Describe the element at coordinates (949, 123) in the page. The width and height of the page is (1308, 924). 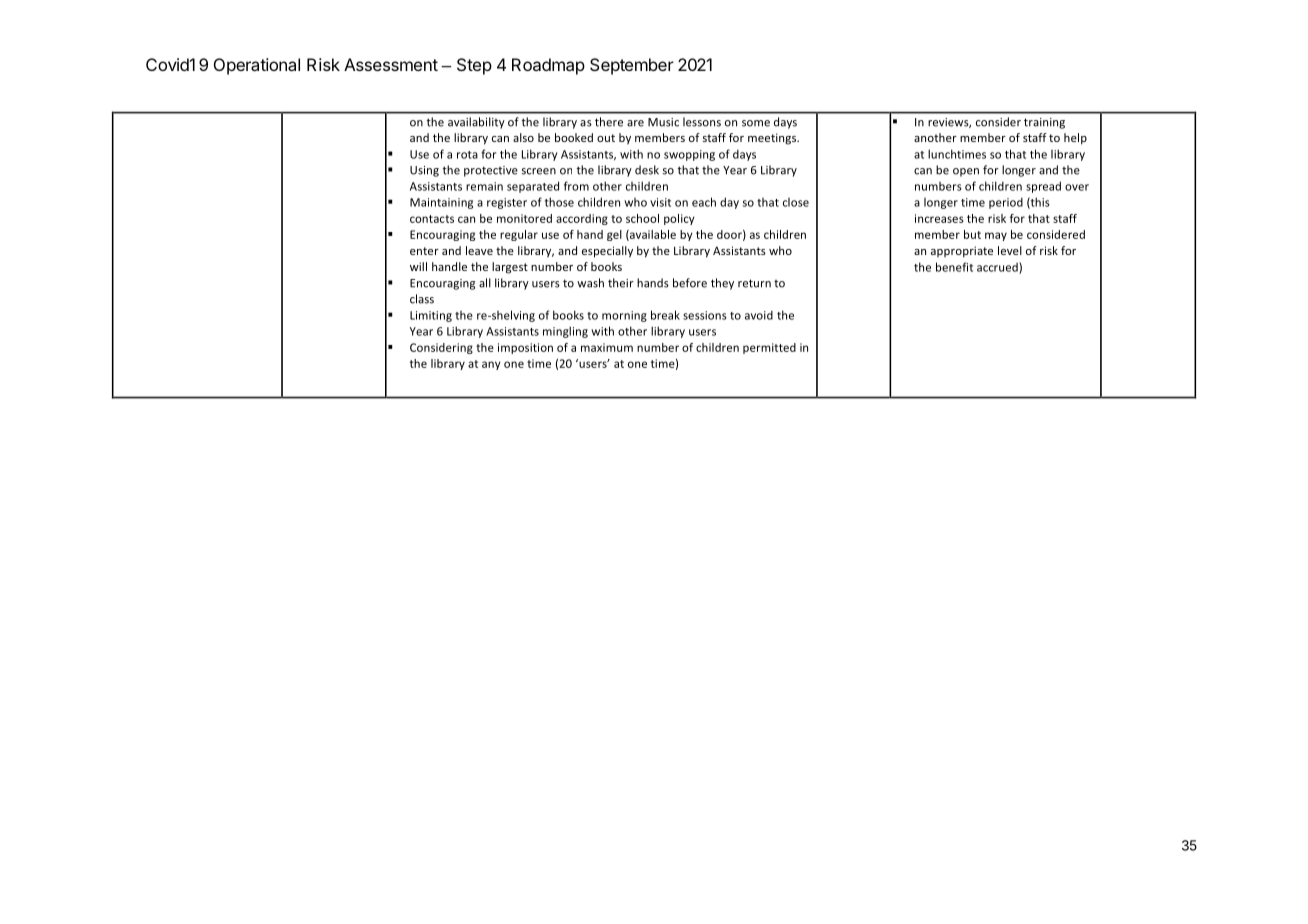
I see `reviews` at that location.
